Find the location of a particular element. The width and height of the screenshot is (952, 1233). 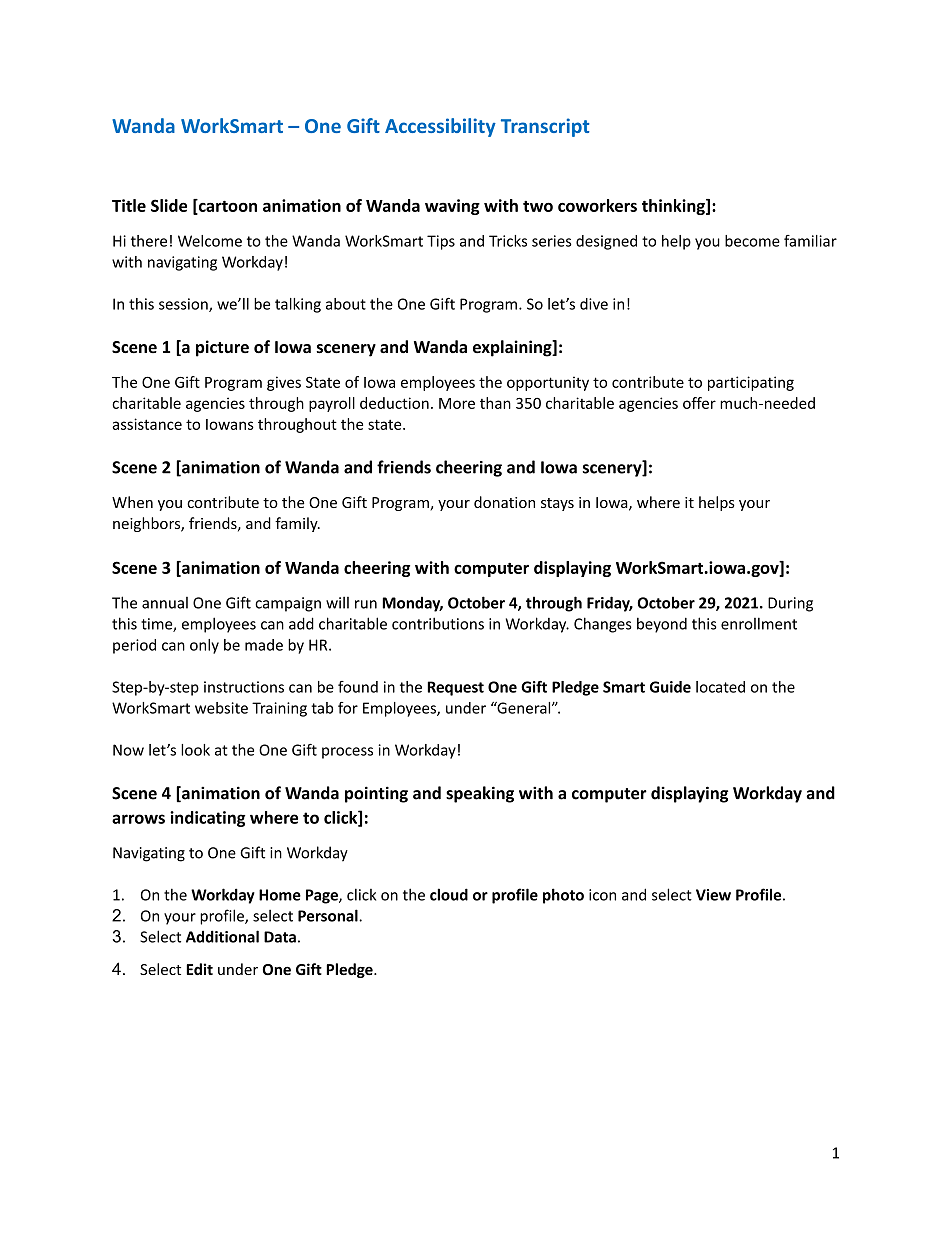

become is located at coordinates (752, 241).
